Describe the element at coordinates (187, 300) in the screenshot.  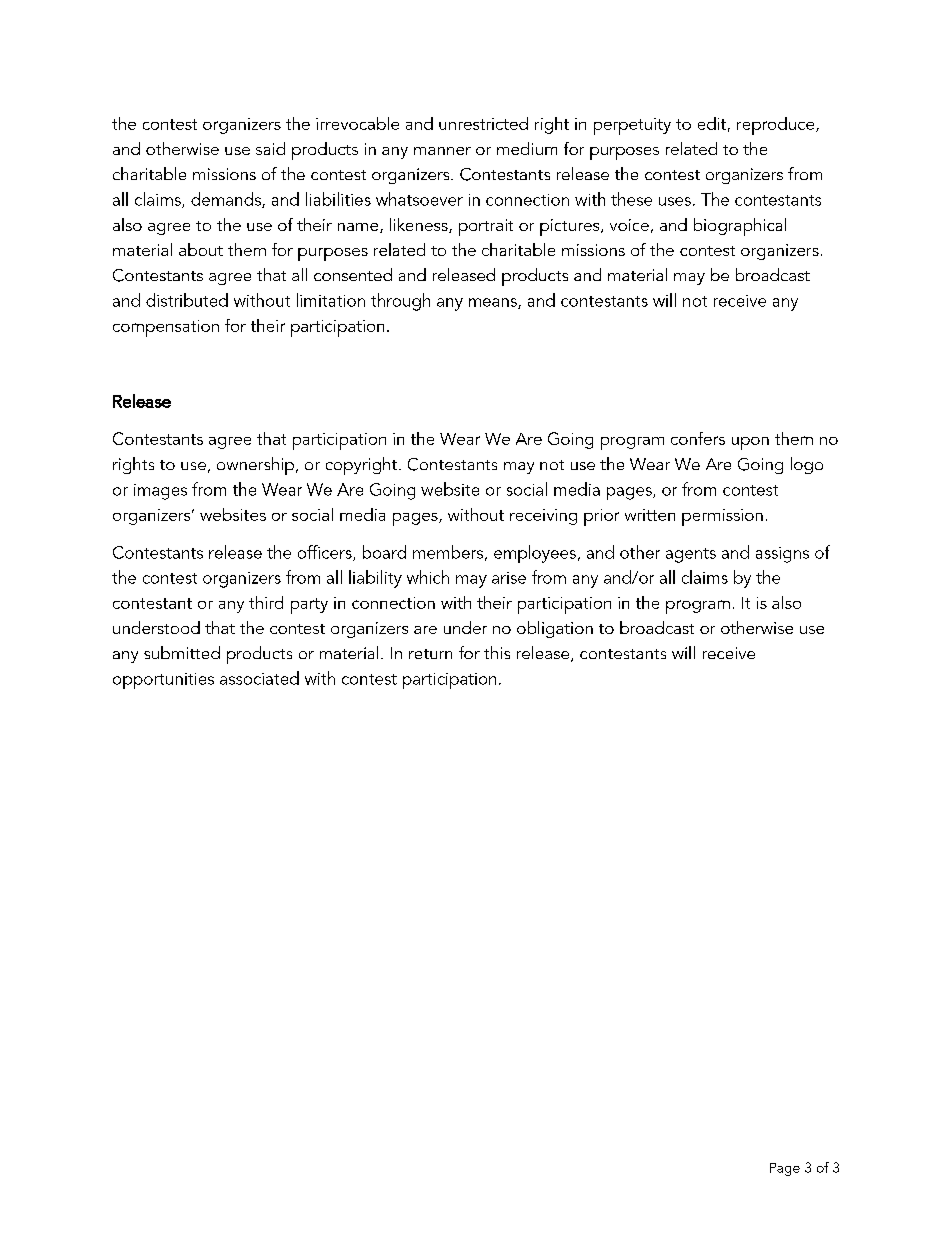
I see `distributed` at that location.
